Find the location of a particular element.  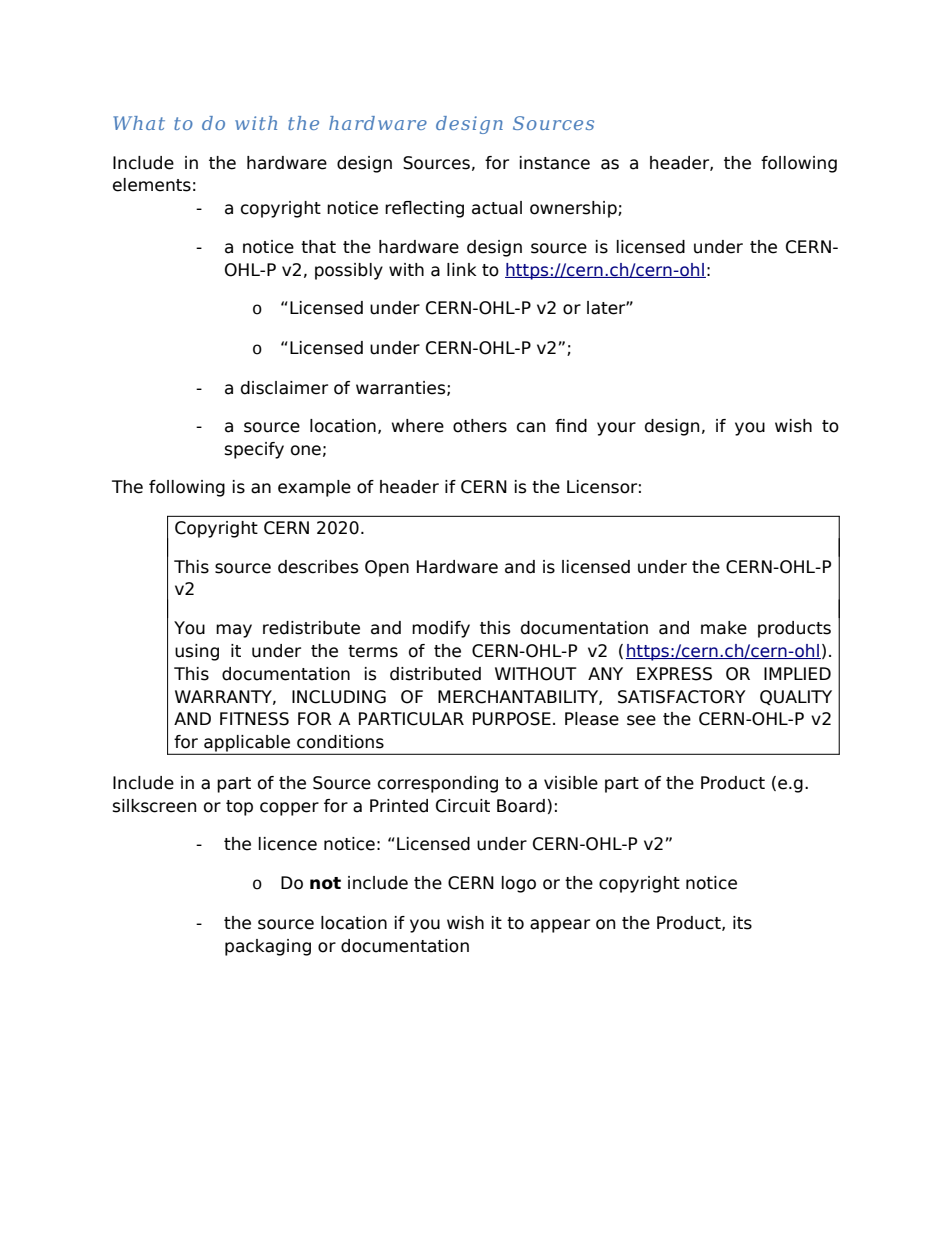

make is located at coordinates (724, 628).
